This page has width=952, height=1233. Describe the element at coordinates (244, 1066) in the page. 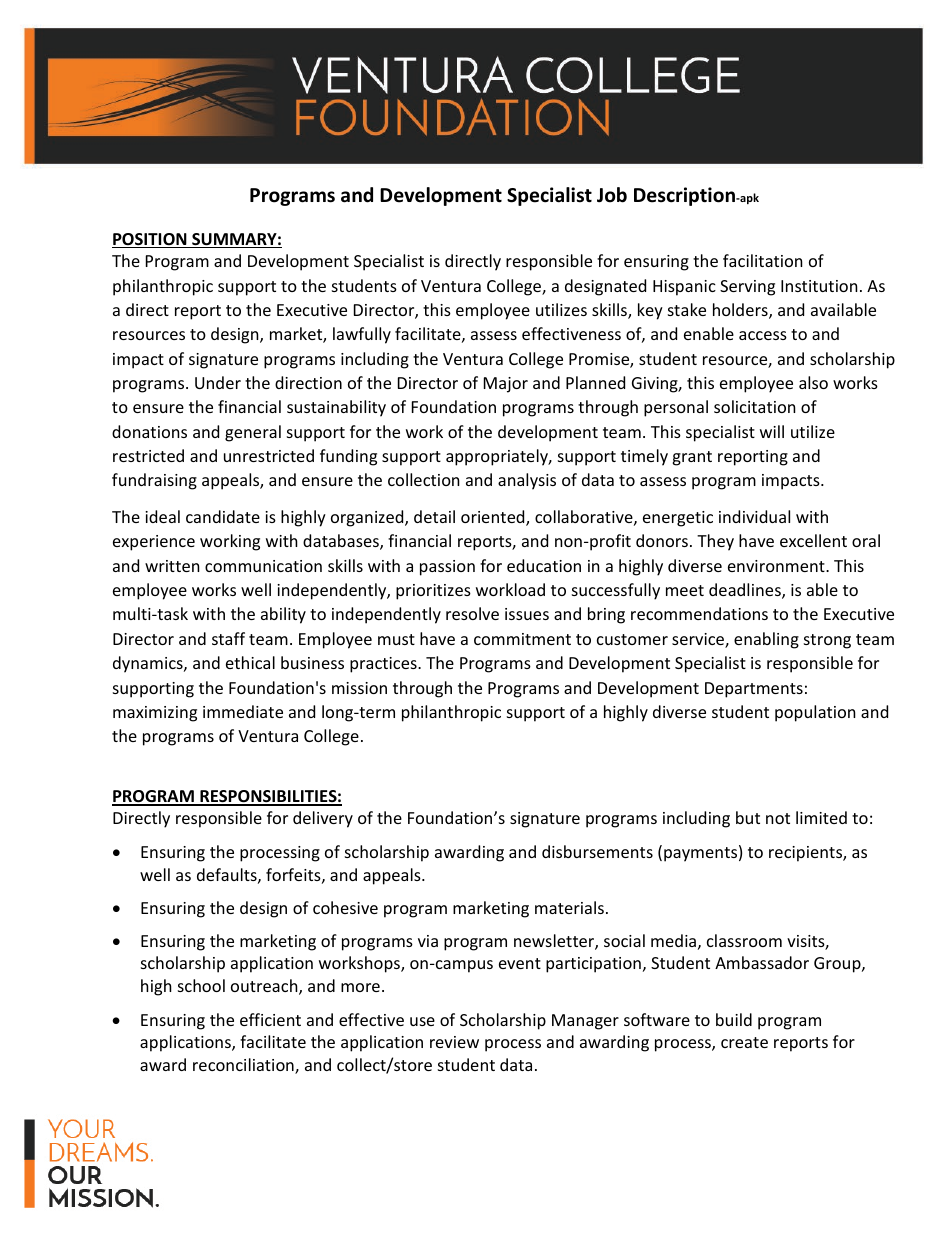

I see `reconciliation` at that location.
